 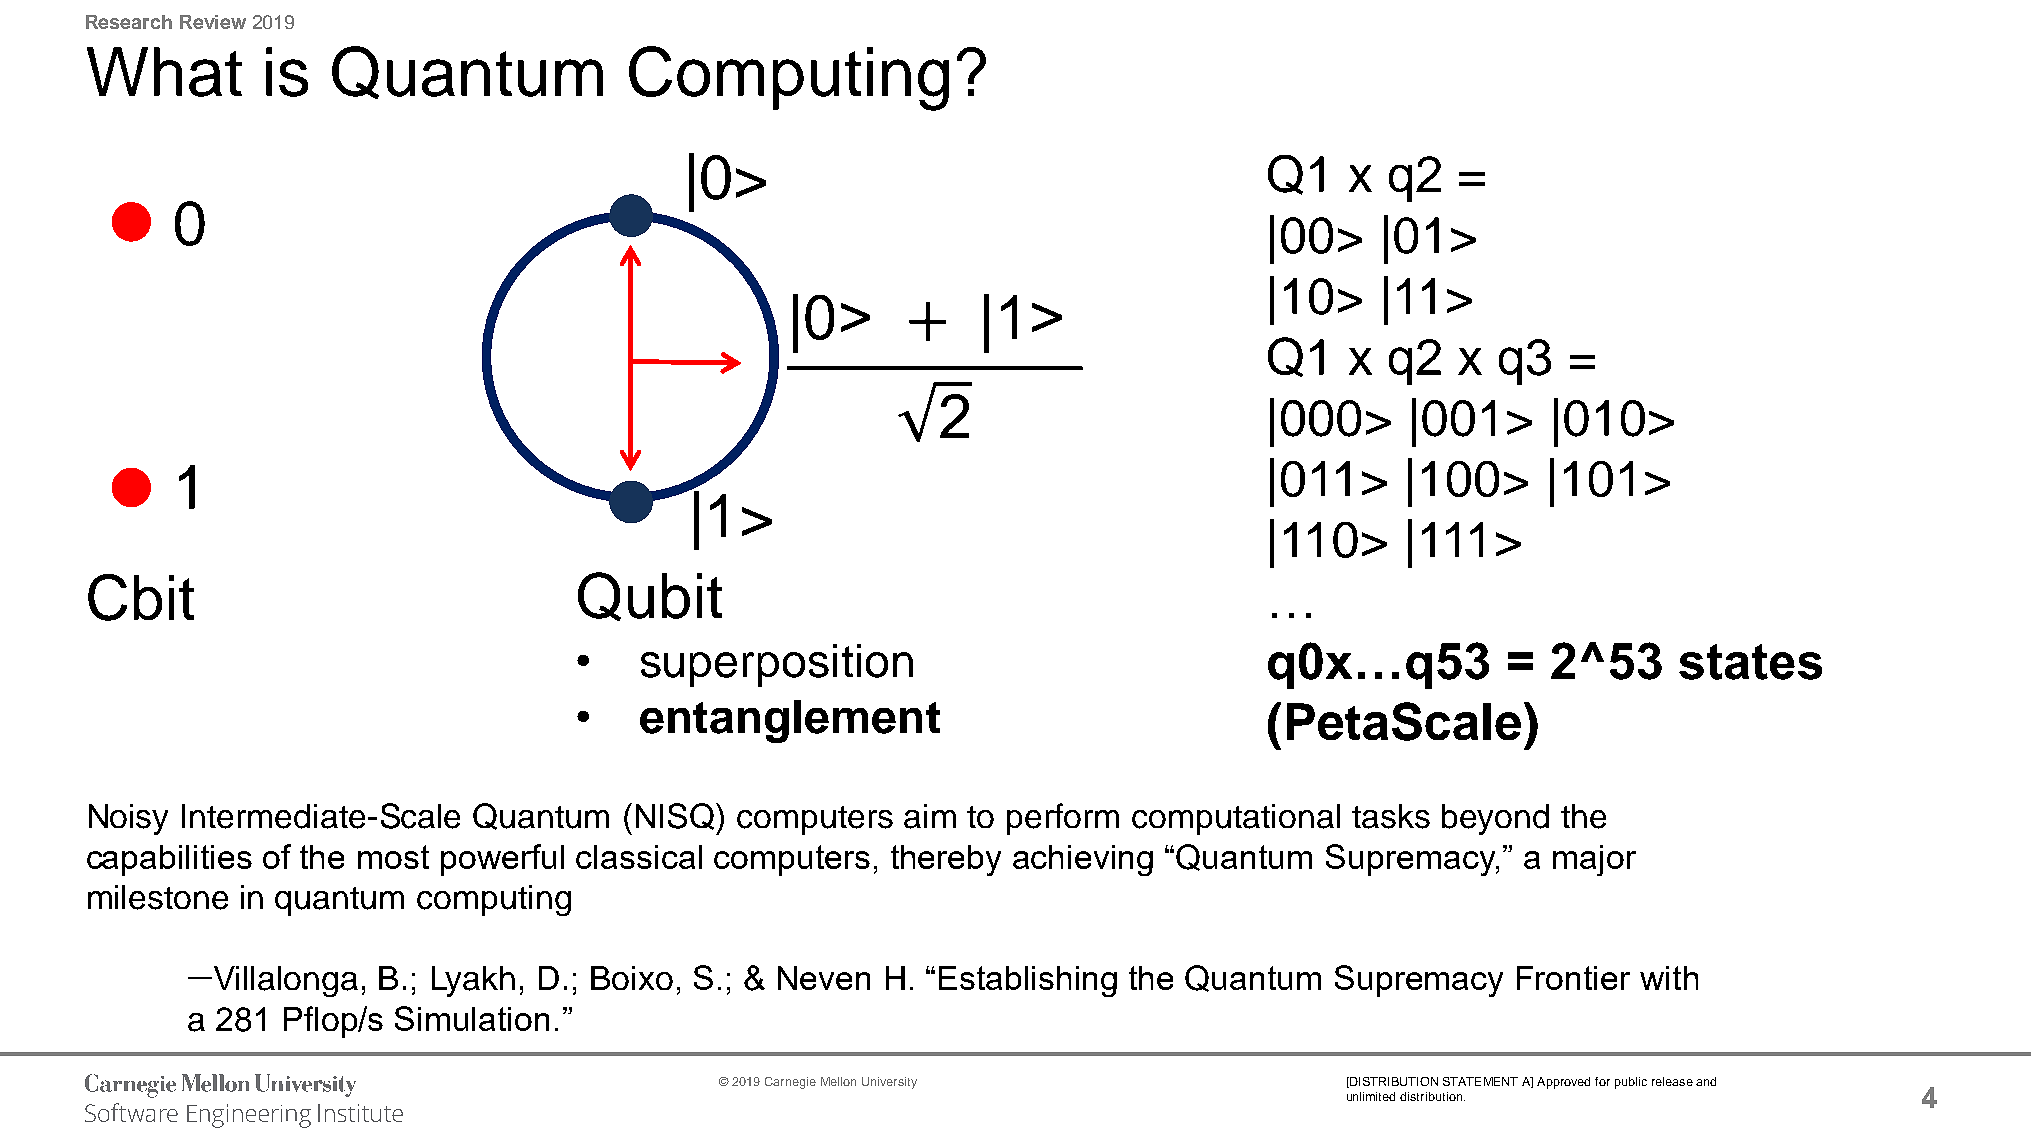 I want to click on What, so click(x=164, y=72).
